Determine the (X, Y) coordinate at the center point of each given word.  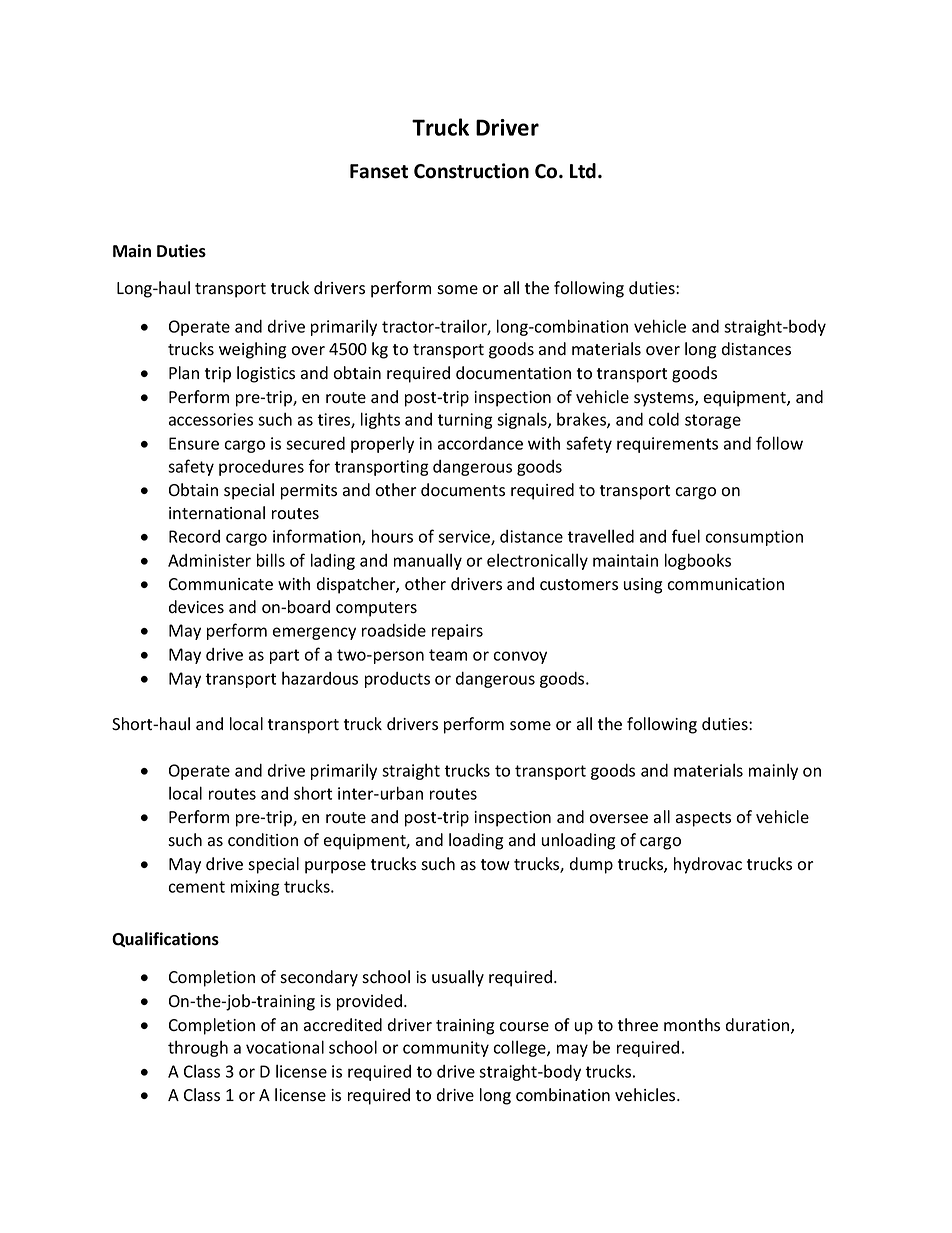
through (198, 1049)
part (284, 656)
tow (495, 865)
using (643, 586)
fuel (686, 536)
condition (263, 840)
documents (463, 490)
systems (665, 399)
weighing (252, 350)
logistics (266, 374)
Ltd (583, 171)
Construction (471, 171)
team (448, 655)
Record (194, 536)
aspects (703, 819)
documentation (513, 373)
